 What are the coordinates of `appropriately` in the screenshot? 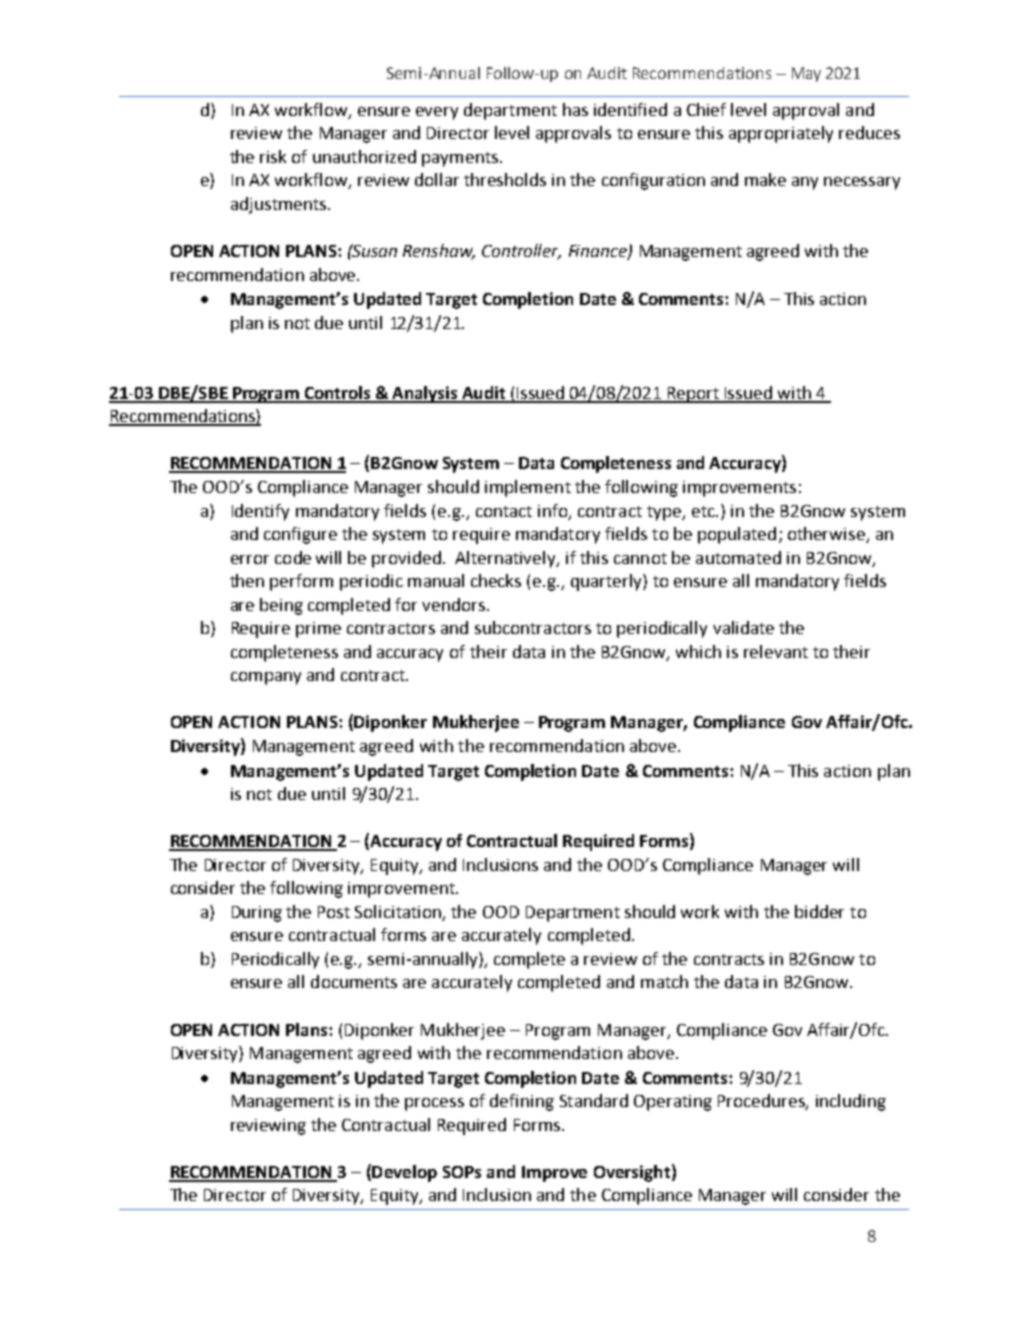 It's located at (781, 134).
